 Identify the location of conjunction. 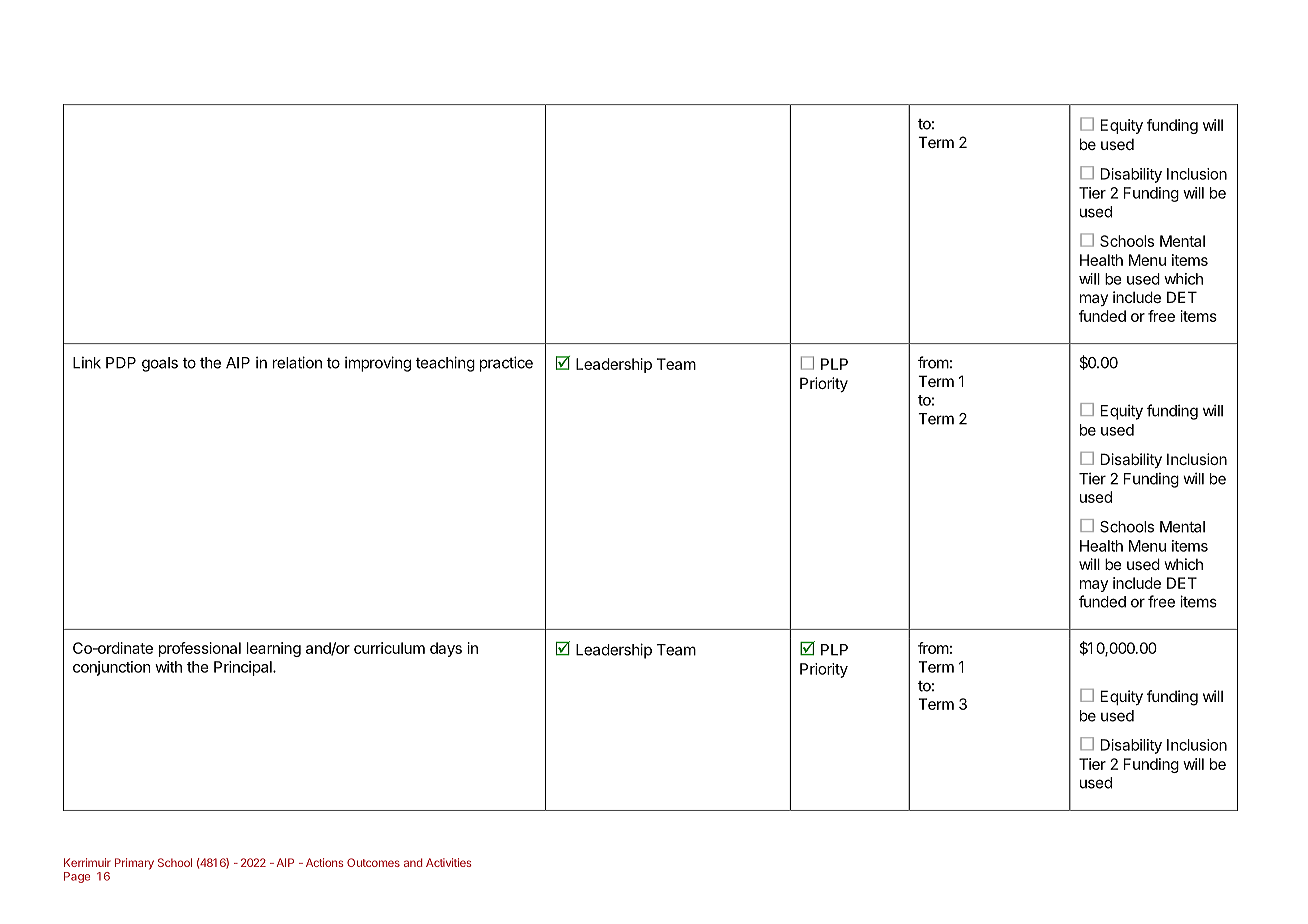
(112, 668).
